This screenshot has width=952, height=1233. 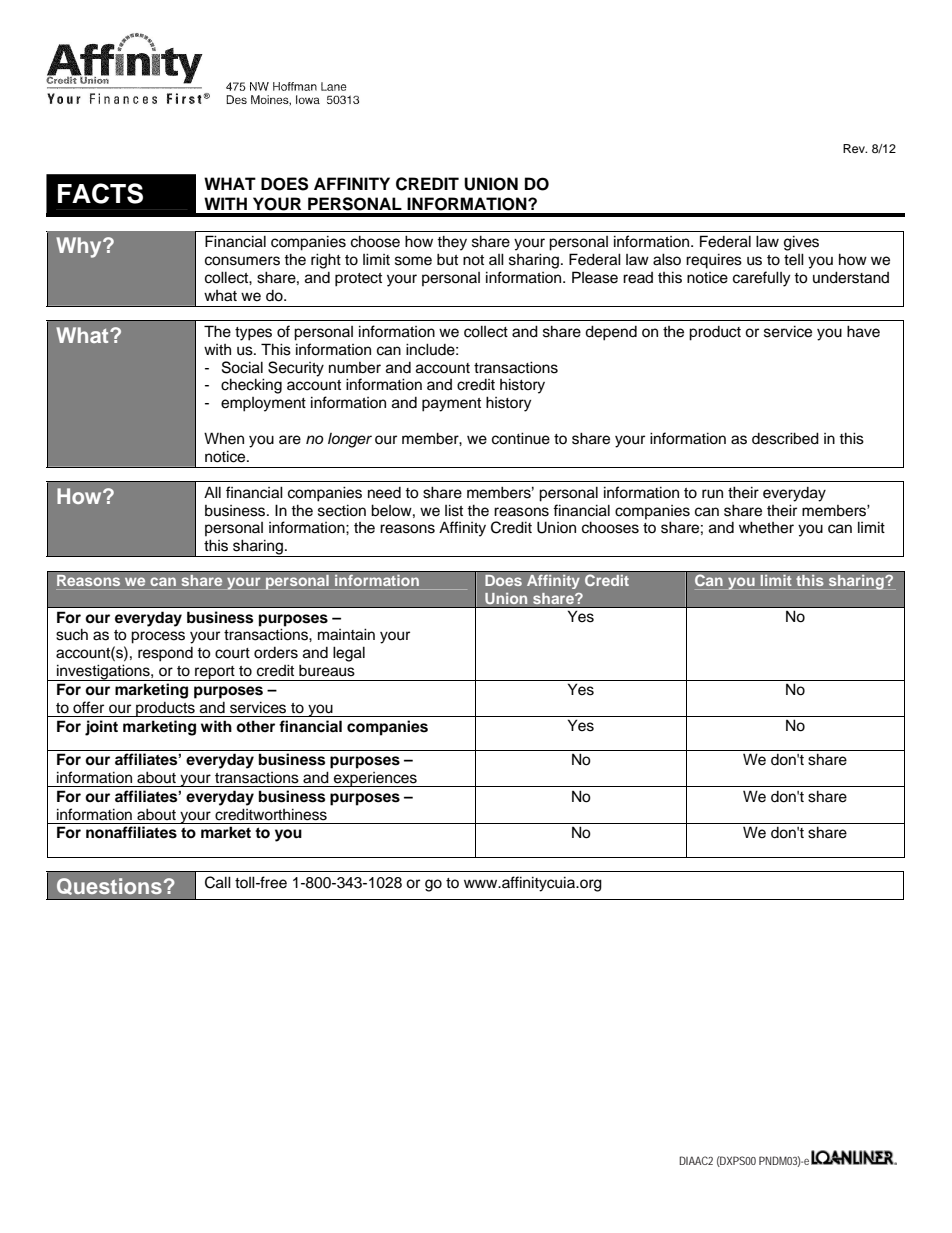 I want to click on whether, so click(x=766, y=527).
